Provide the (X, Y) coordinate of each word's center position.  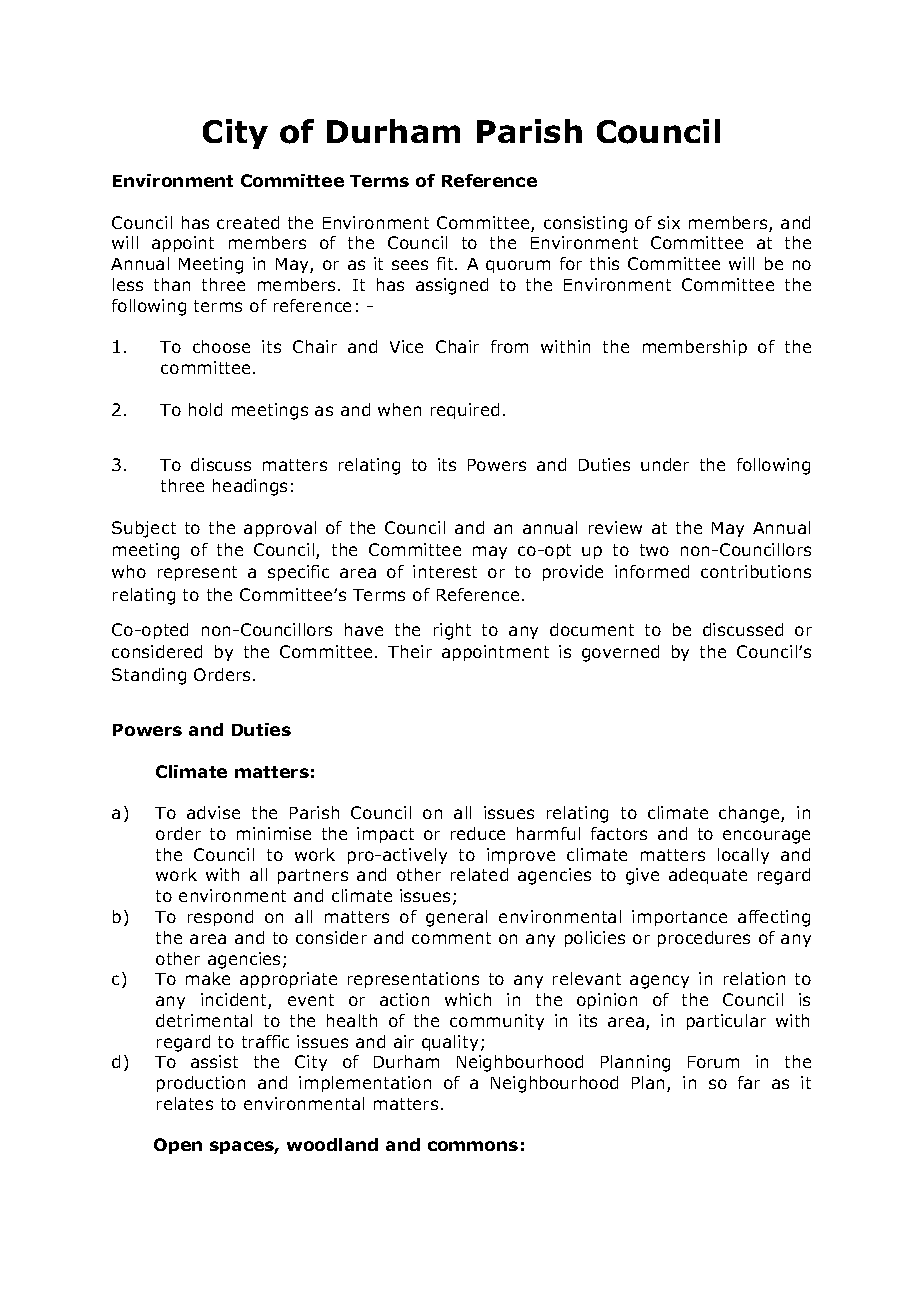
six (669, 222)
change (750, 814)
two (654, 550)
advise (213, 812)
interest (445, 571)
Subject (144, 529)
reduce (478, 833)
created (248, 222)
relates (185, 1103)
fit (446, 263)
